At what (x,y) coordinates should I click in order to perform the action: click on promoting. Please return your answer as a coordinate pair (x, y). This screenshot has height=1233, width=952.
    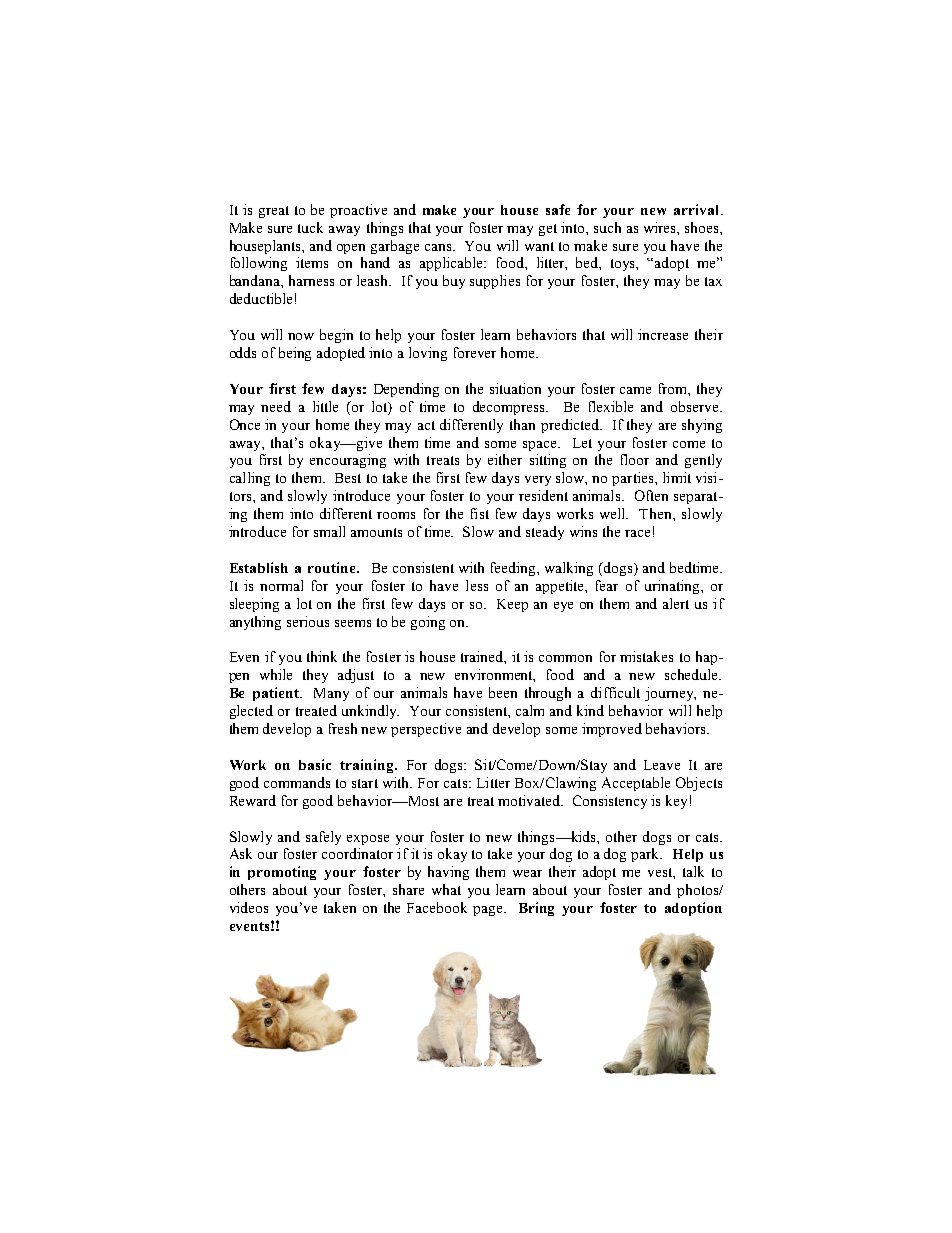
    Looking at the image, I should click on (282, 873).
